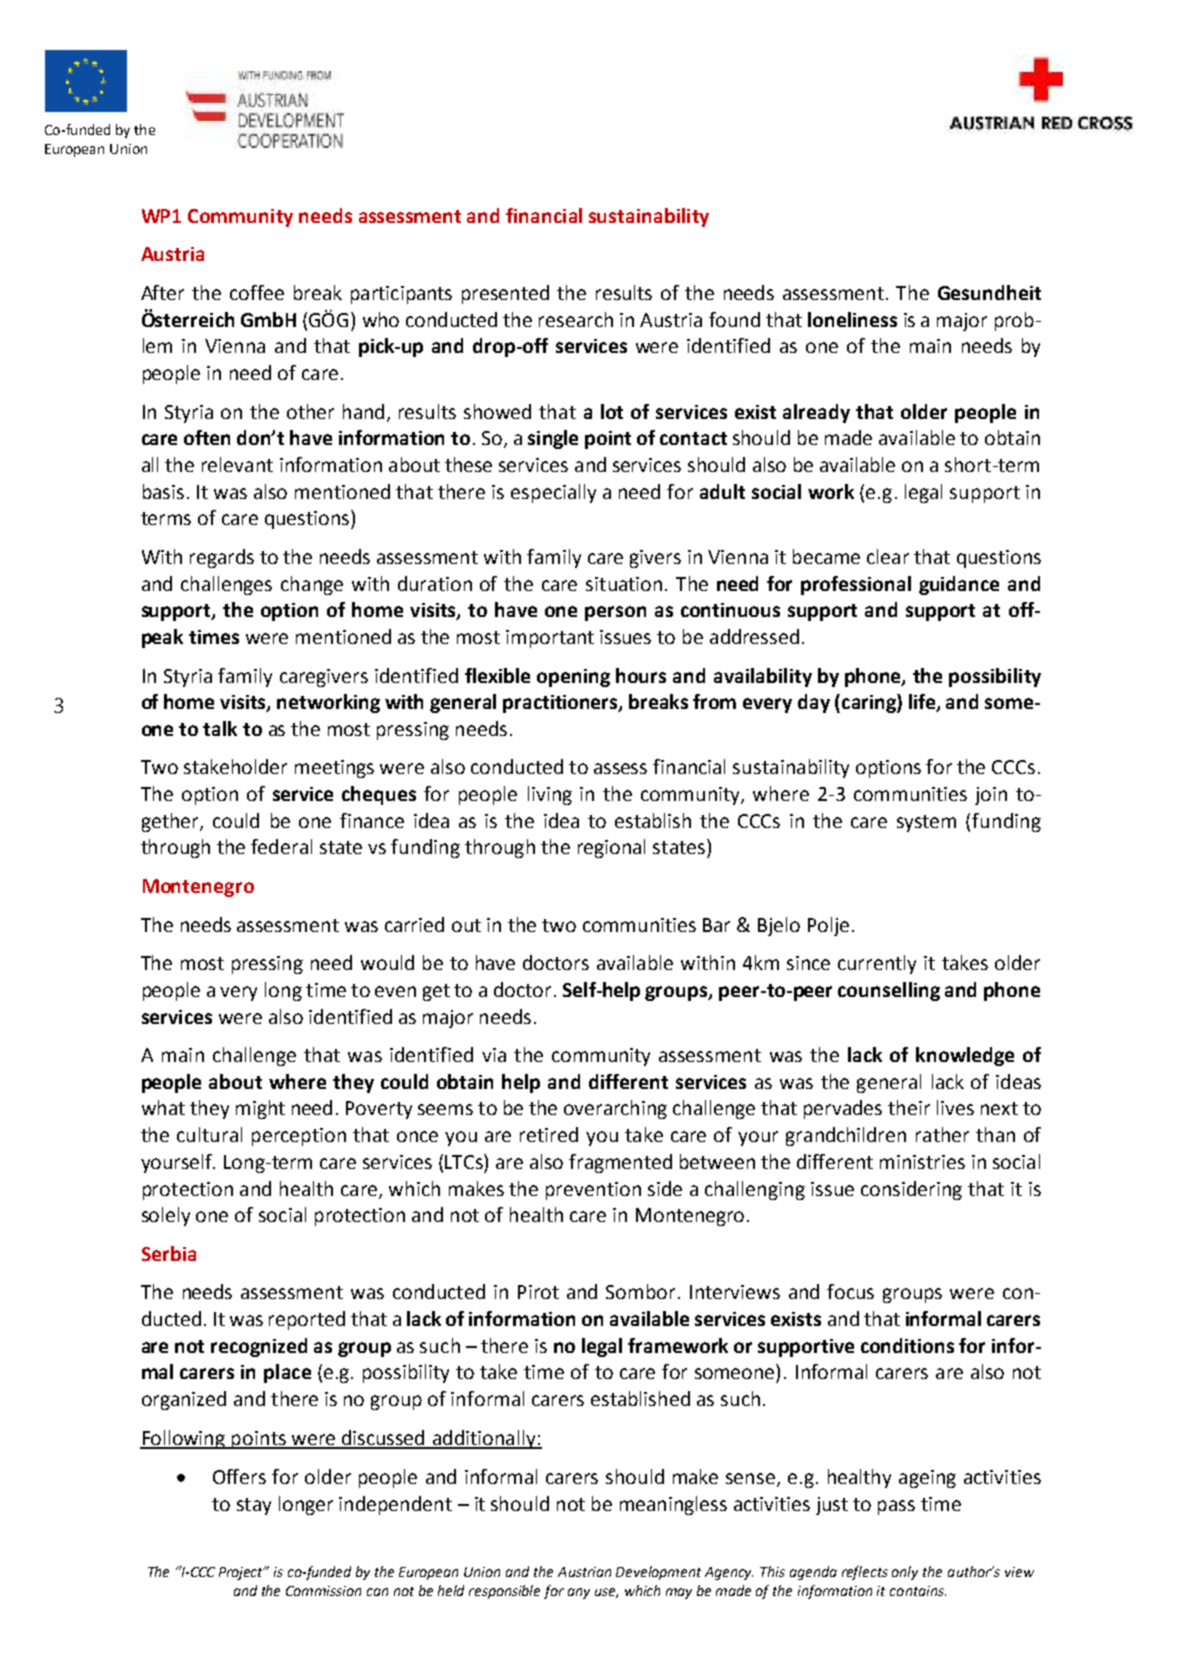  Describe the element at coordinates (550, 639) in the screenshot. I see `important` at that location.
